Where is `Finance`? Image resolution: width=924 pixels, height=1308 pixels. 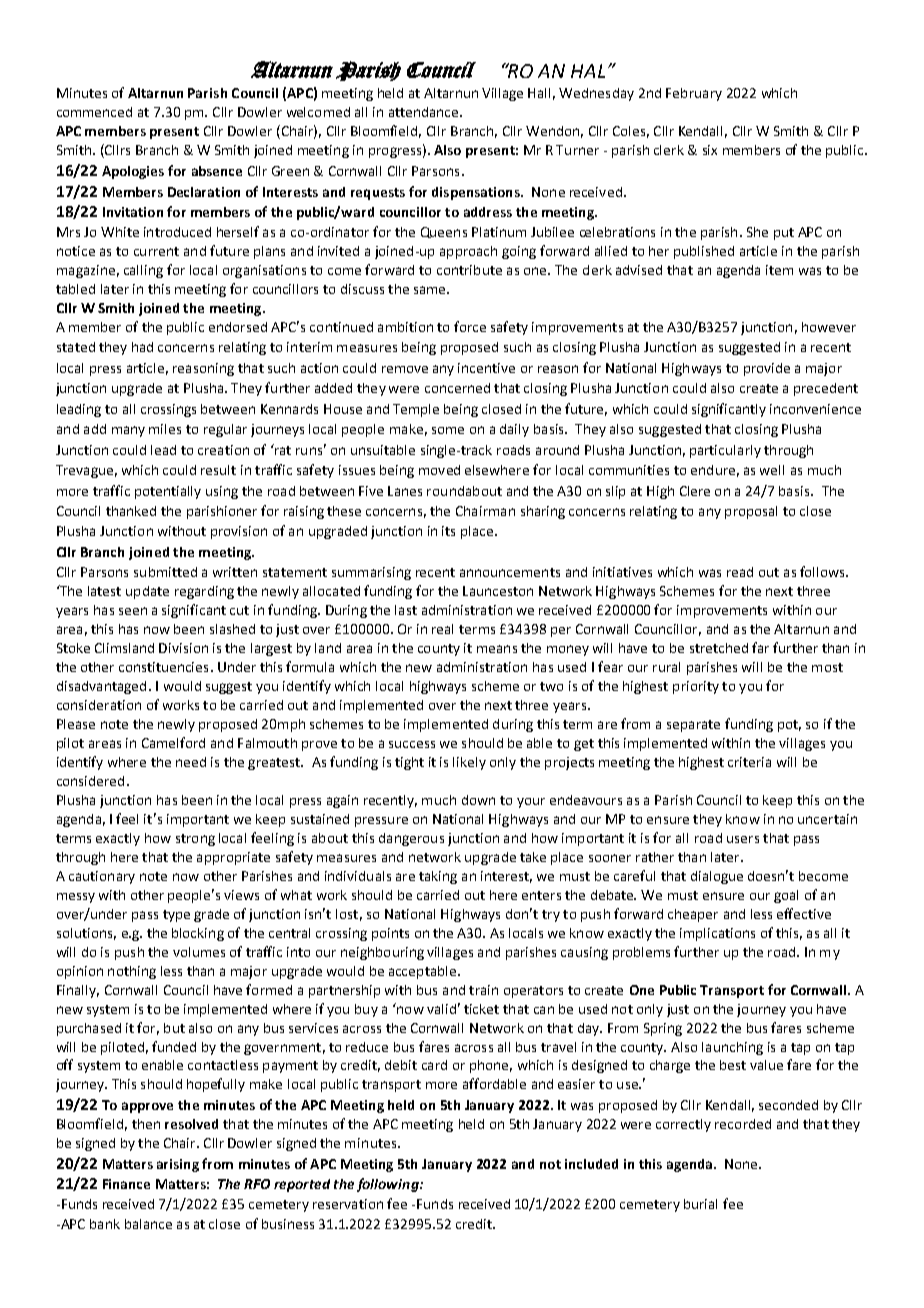 Finance is located at coordinates (126, 1184).
